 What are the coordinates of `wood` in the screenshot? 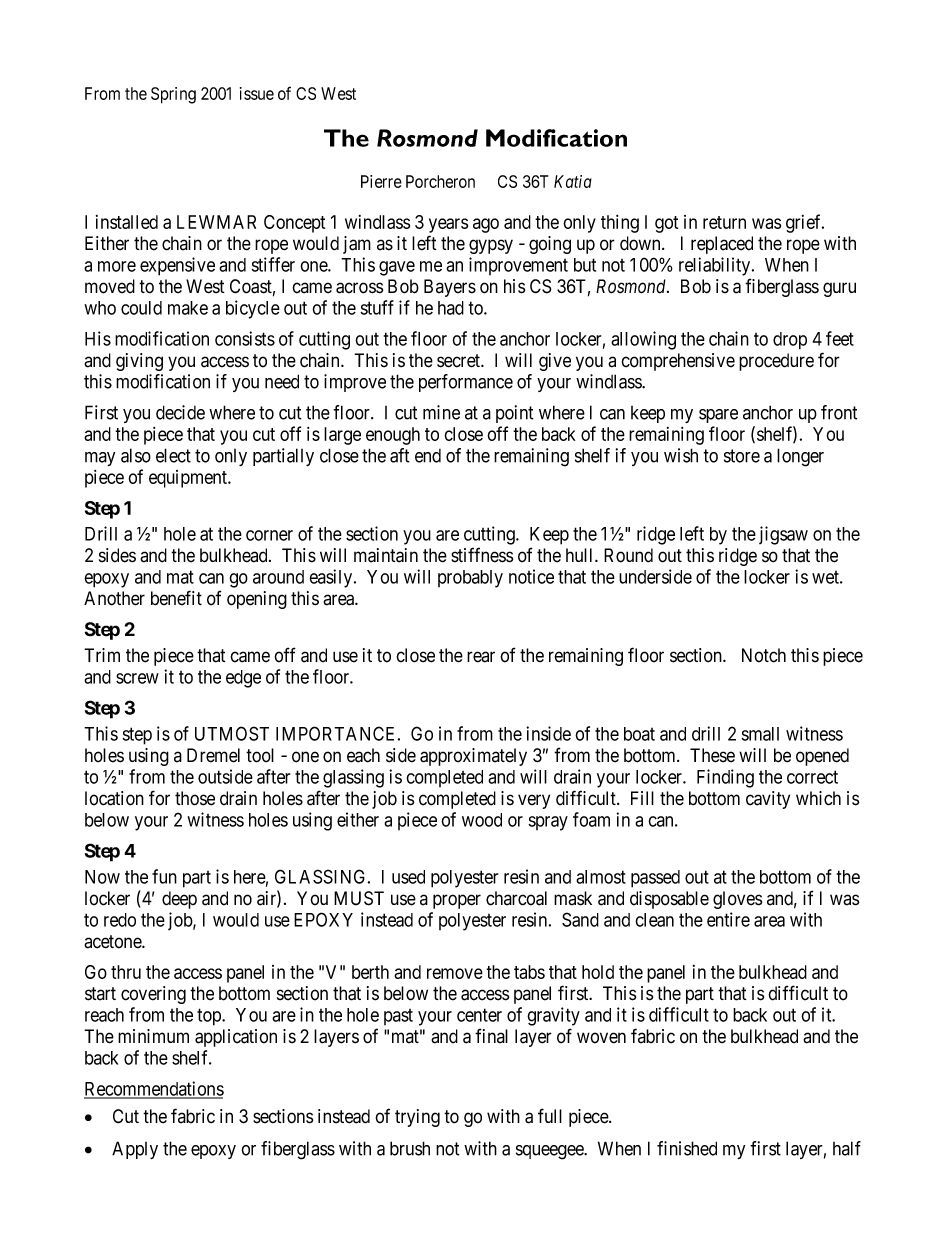 It's located at (482, 820).
